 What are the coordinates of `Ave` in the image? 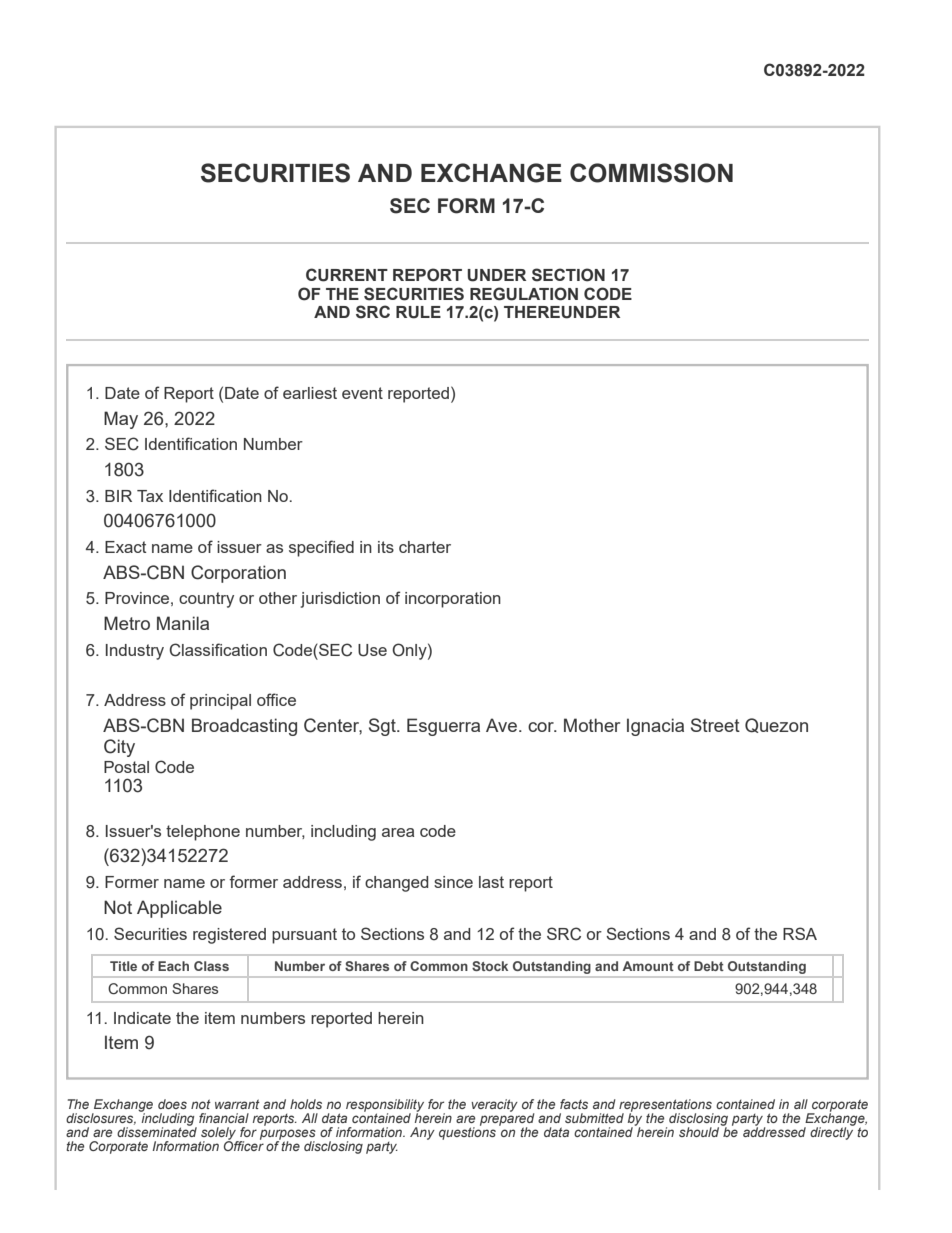 It's located at (503, 725).
